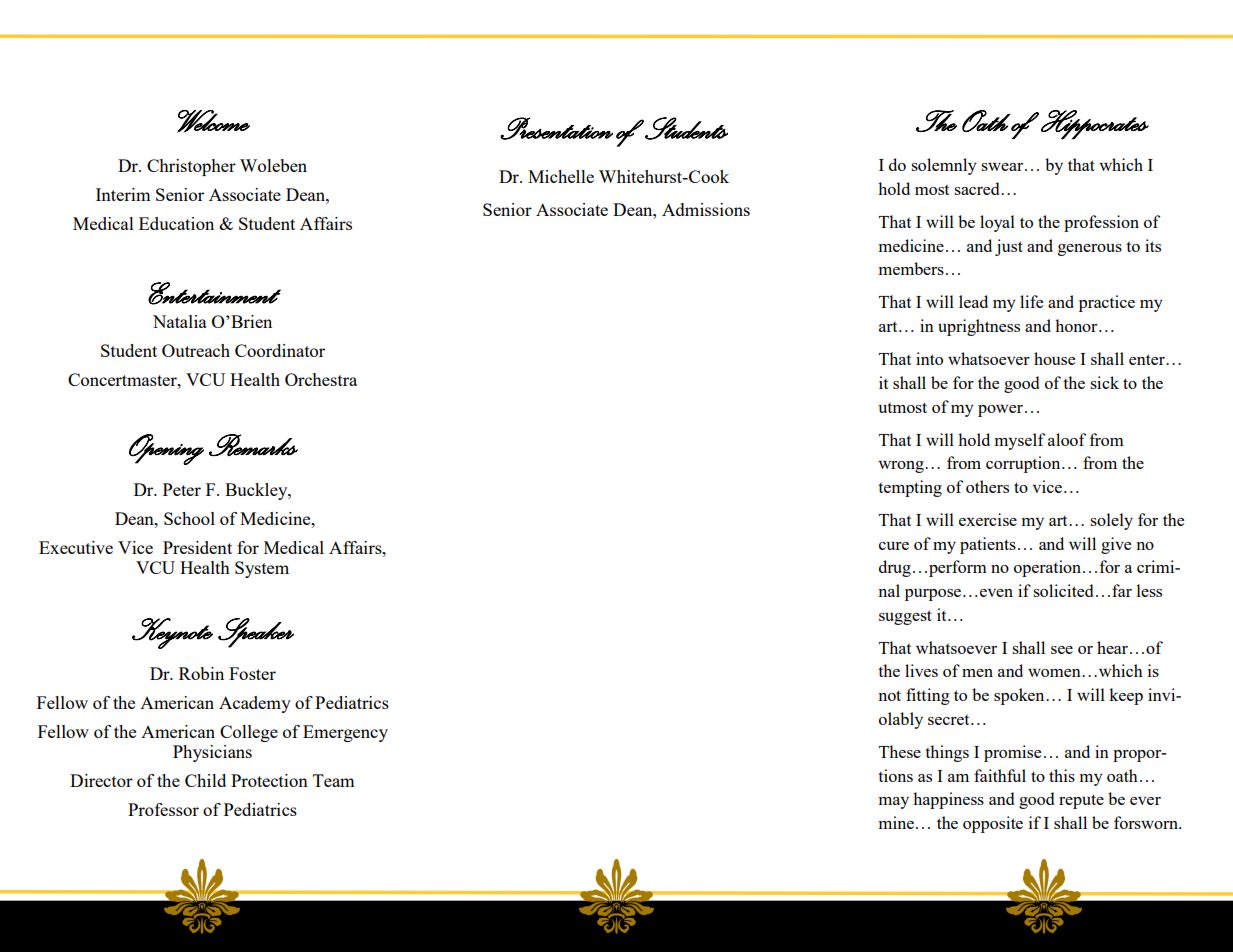  I want to click on life, so click(1031, 301).
